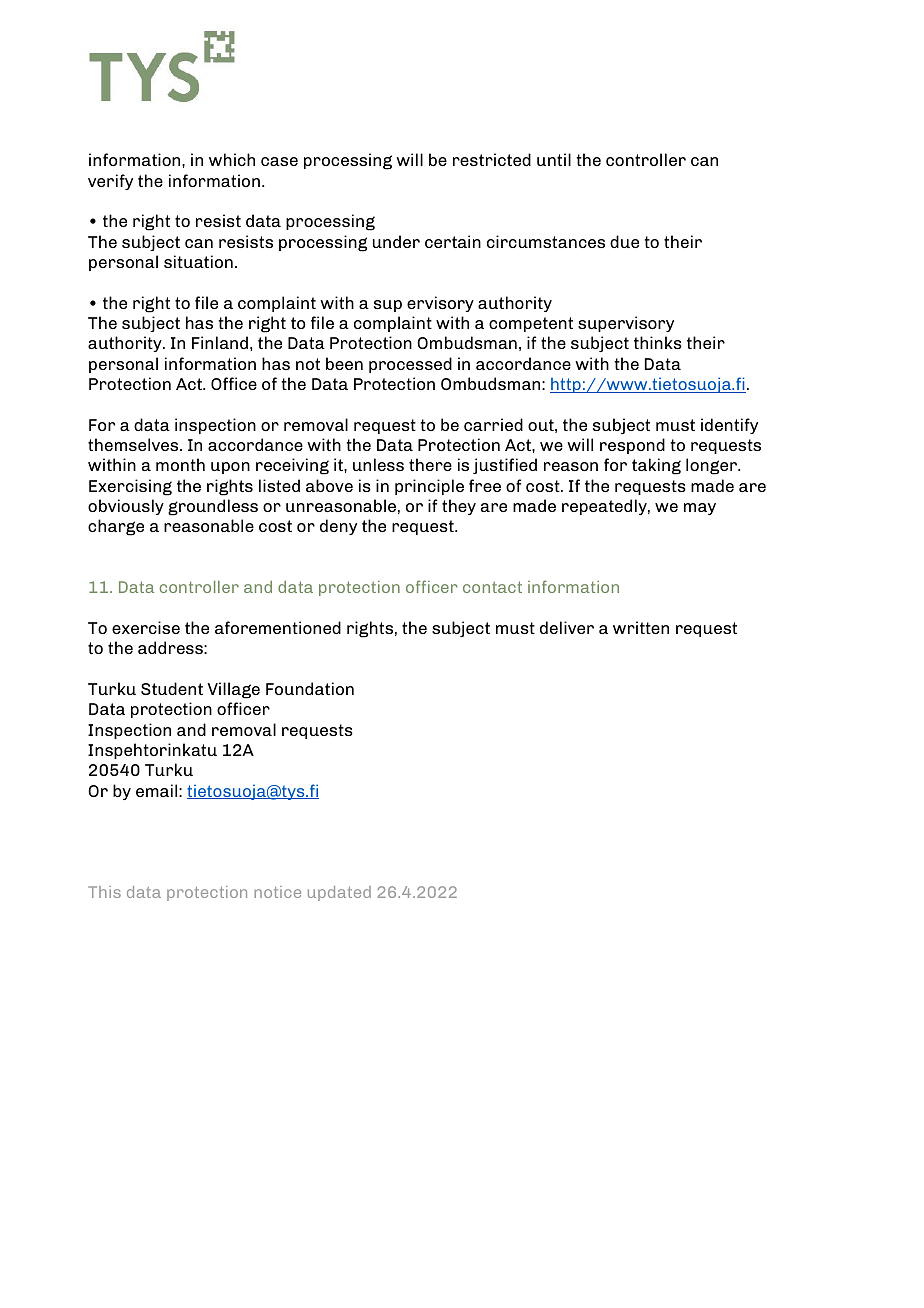 This image has width=924, height=1308. Describe the element at coordinates (700, 509) in the image. I see `may` at that location.
